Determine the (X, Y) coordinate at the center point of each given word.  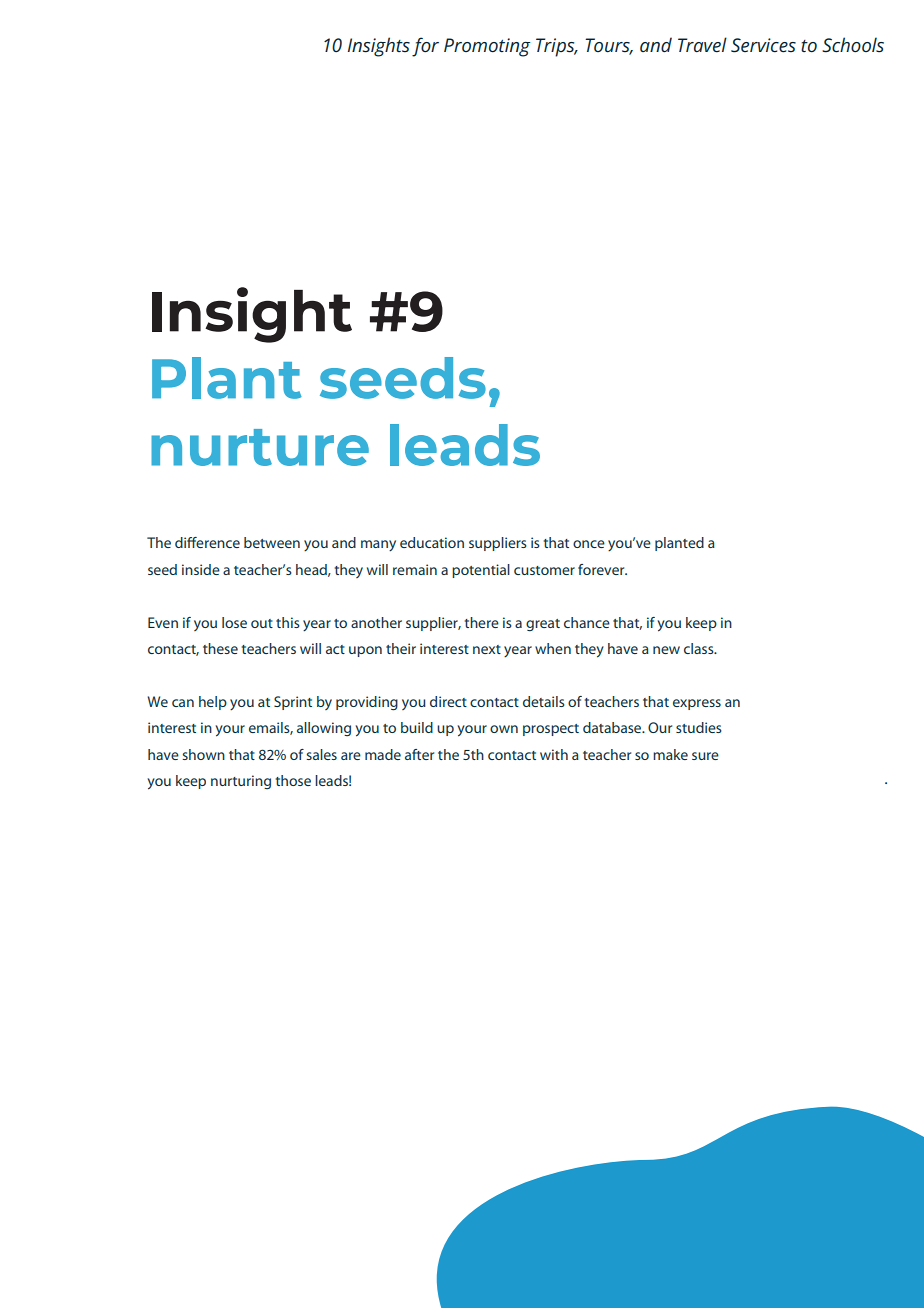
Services (763, 45)
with (554, 754)
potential (481, 571)
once (589, 544)
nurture (260, 447)
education (432, 542)
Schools (853, 45)
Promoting (487, 47)
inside (201, 569)
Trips (556, 47)
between (272, 542)
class (700, 648)
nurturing (241, 782)
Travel (702, 45)
